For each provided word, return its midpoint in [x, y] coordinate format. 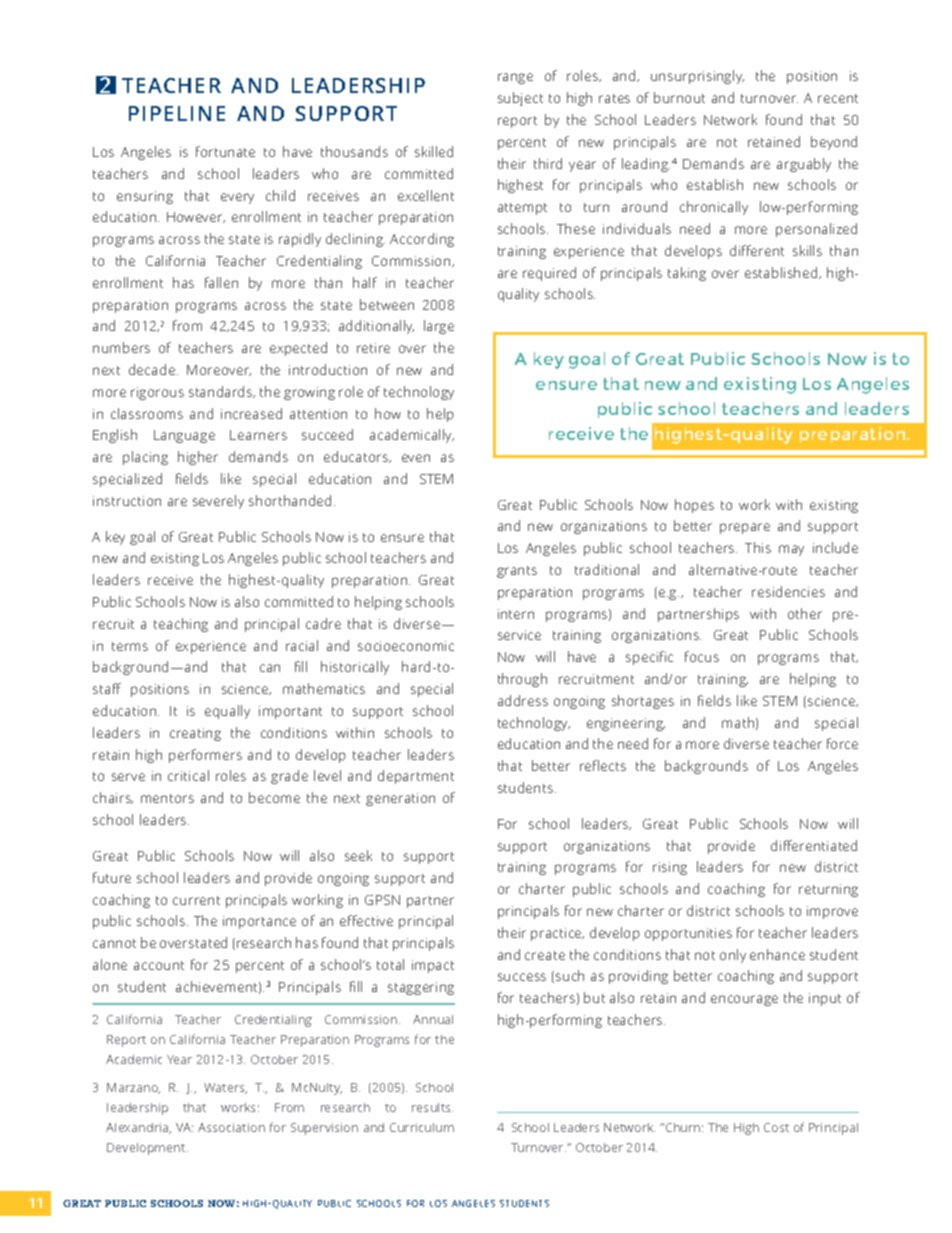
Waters [225, 1088]
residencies [788, 591]
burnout [679, 97]
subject [520, 99]
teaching [181, 625]
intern [516, 614]
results [432, 1107]
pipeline [177, 113]
